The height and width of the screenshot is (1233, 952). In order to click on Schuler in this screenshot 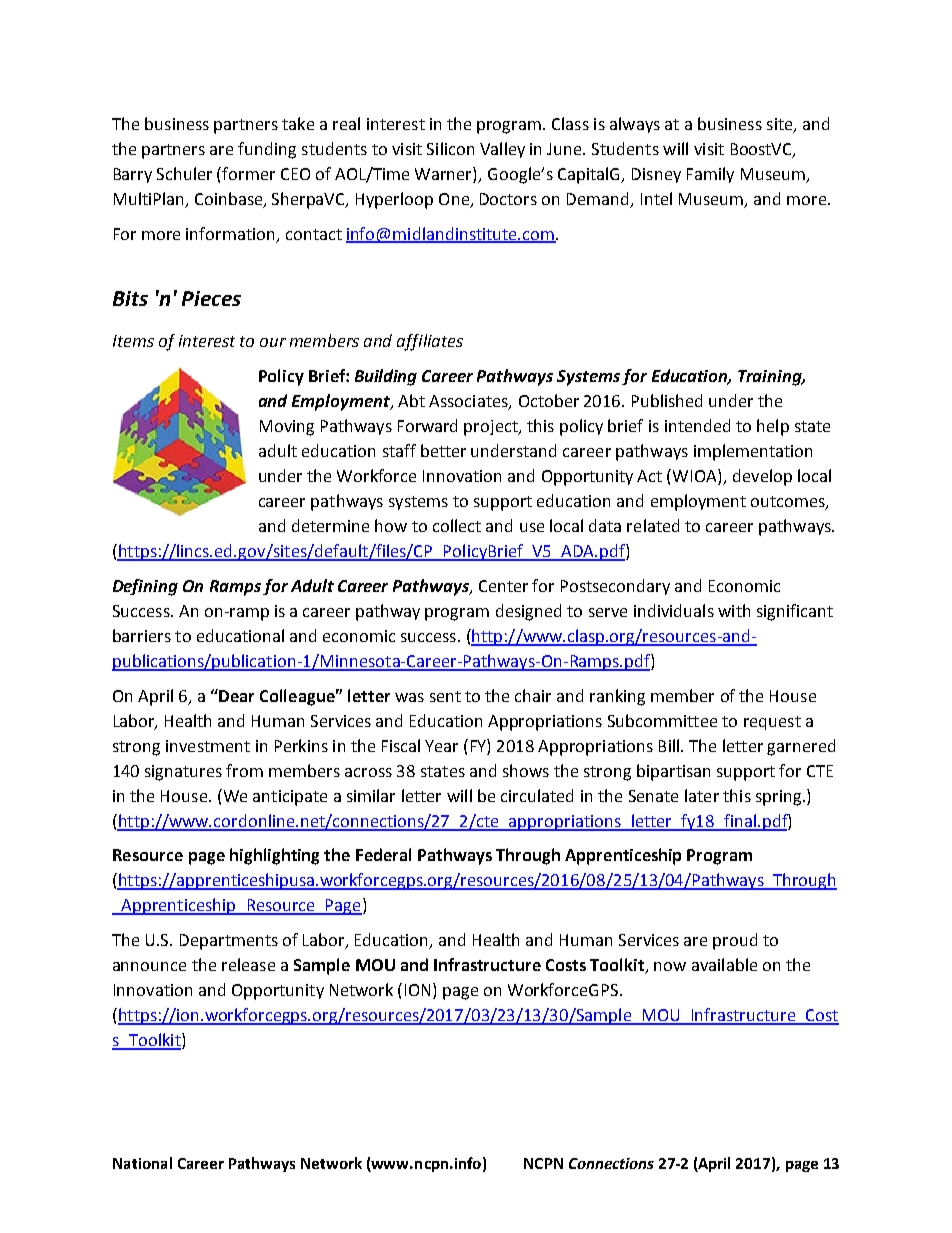, I will do `click(184, 173)`.
